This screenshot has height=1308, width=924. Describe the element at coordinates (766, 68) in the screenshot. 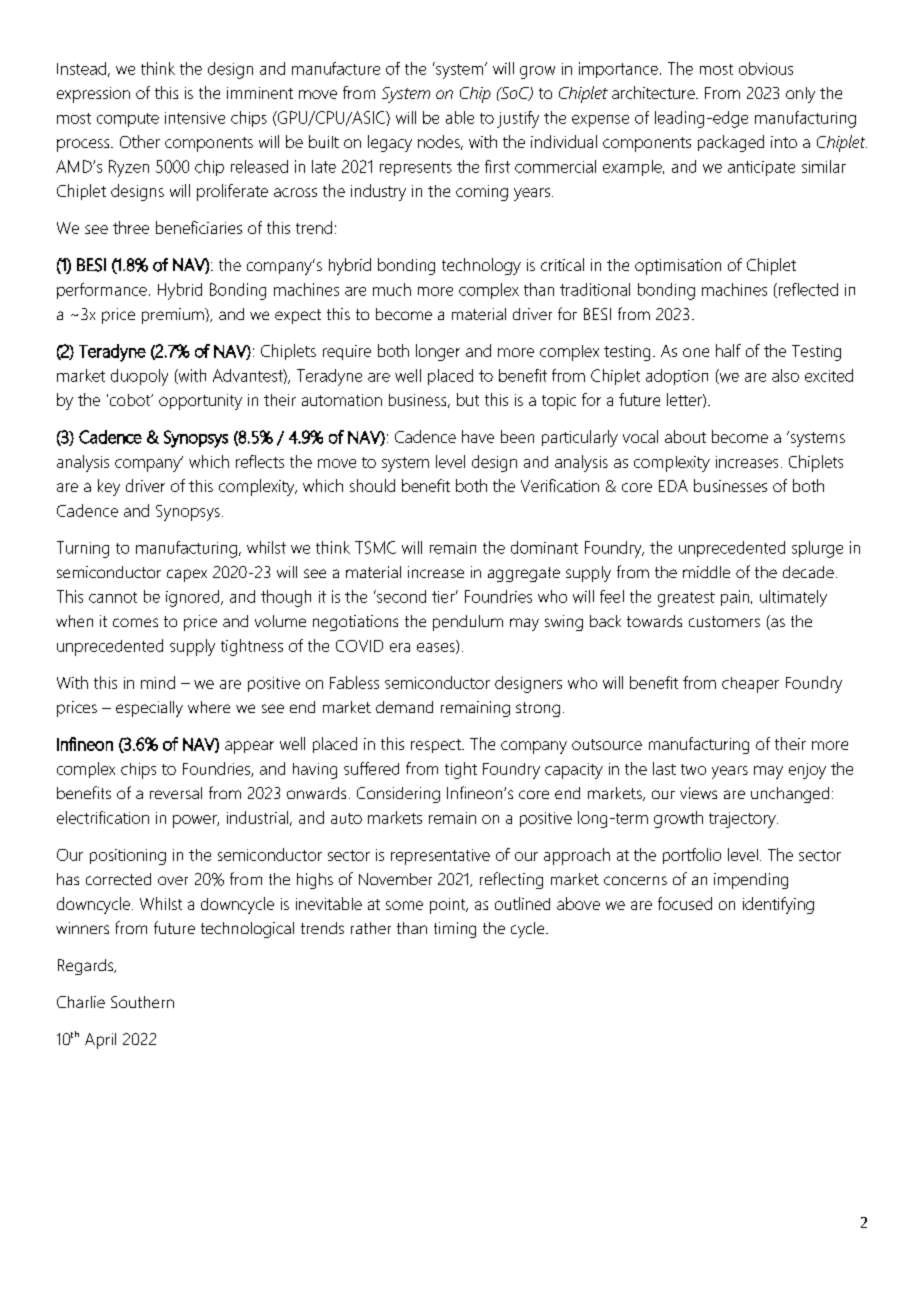

I see `obvious` at that location.
